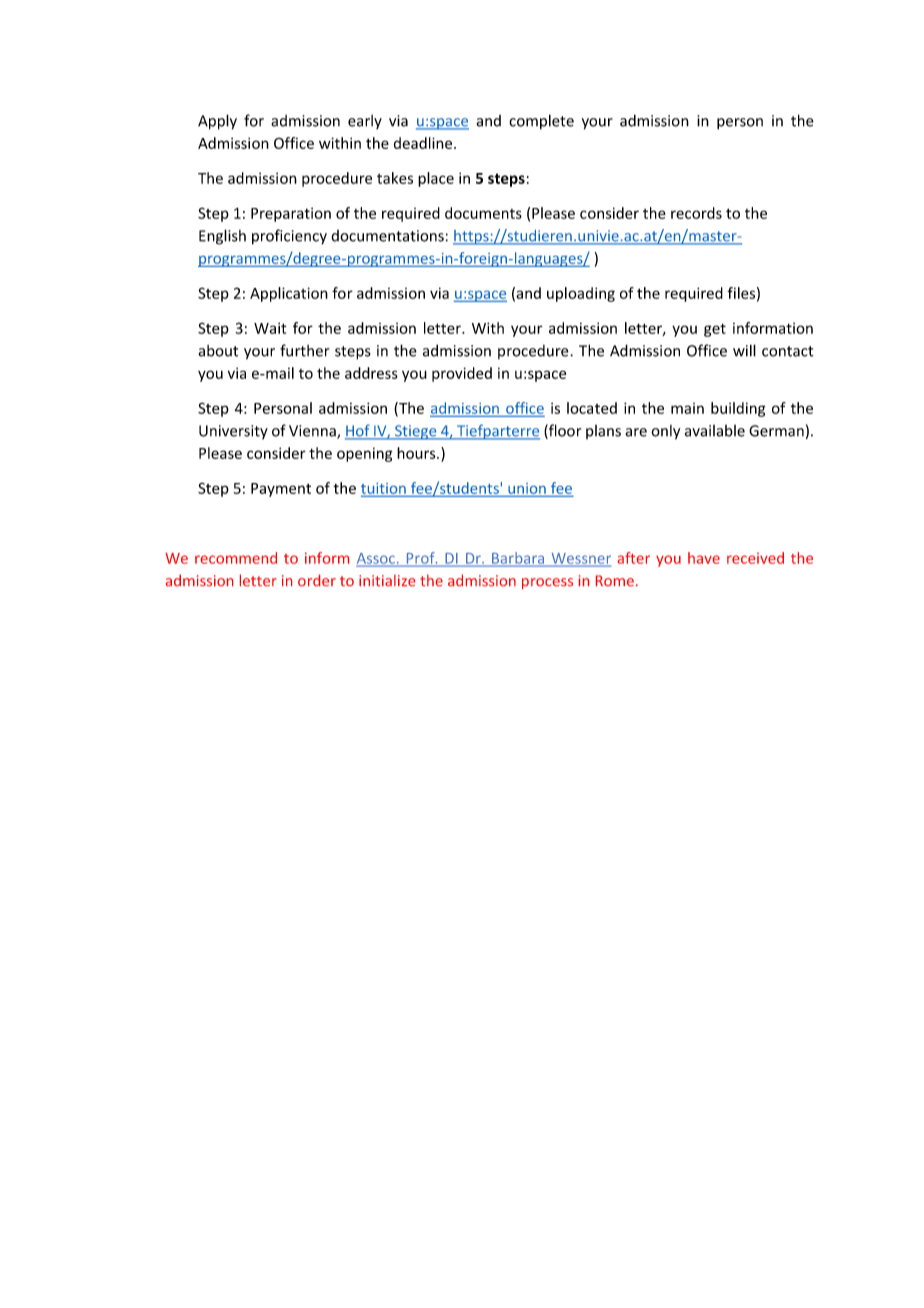 The image size is (924, 1308). I want to click on union, so click(527, 488).
